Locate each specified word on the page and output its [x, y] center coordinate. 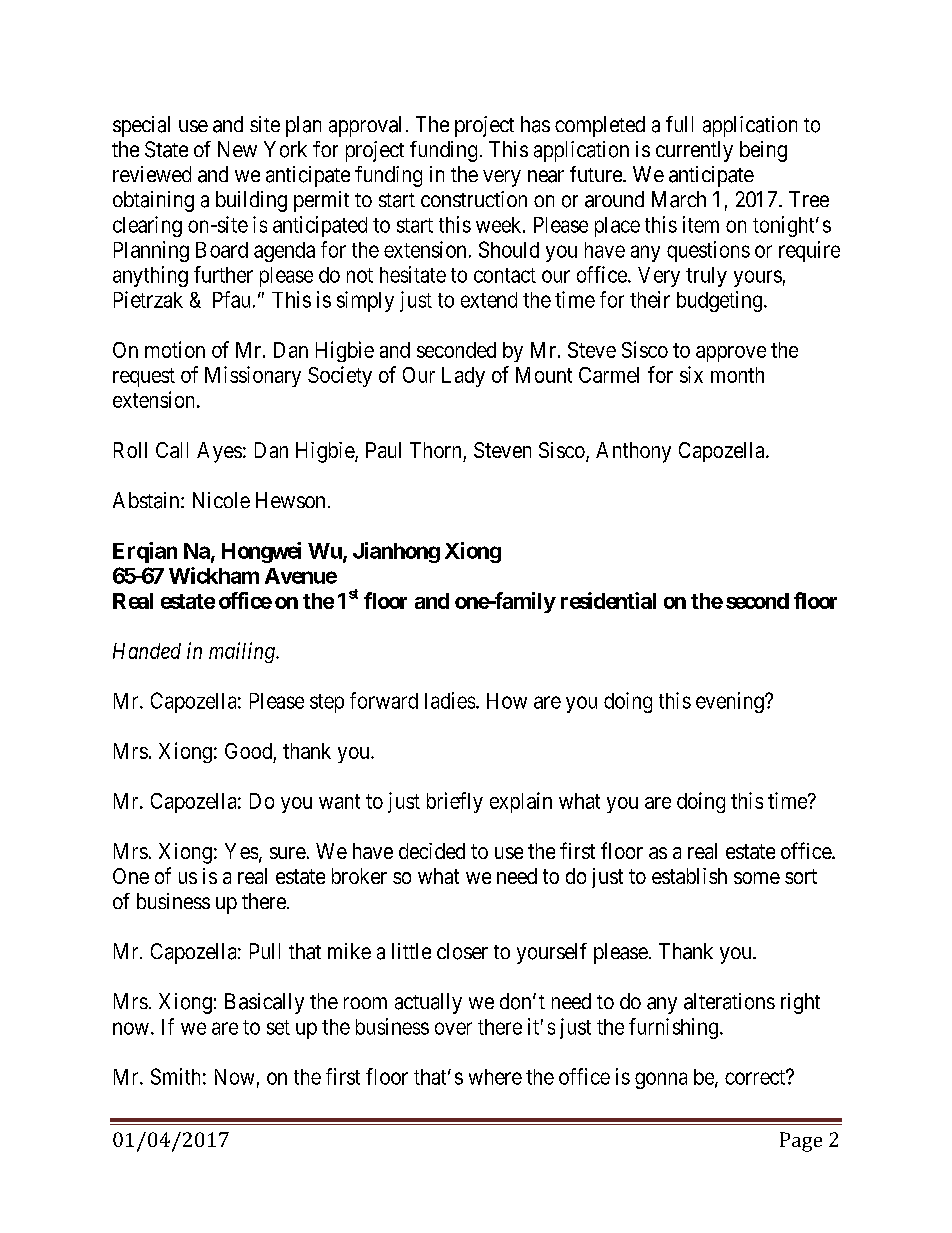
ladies [450, 700]
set [278, 1027]
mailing [243, 652]
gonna [661, 1080]
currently [694, 151]
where [495, 1077]
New [237, 149]
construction [474, 199]
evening [731, 702]
